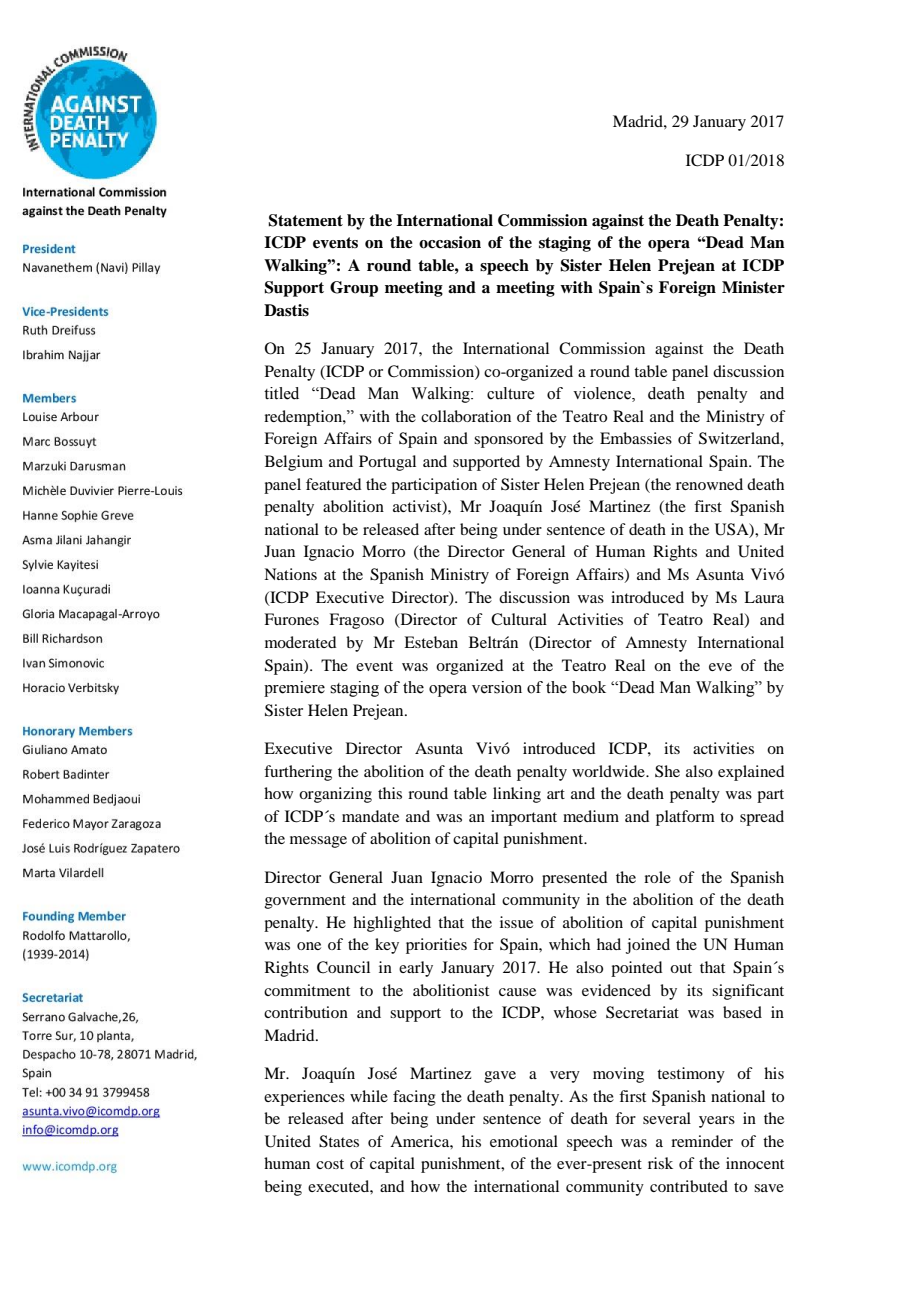 The width and height of the screenshot is (924, 1309). Describe the element at coordinates (753, 287) in the screenshot. I see `Minister` at that location.
